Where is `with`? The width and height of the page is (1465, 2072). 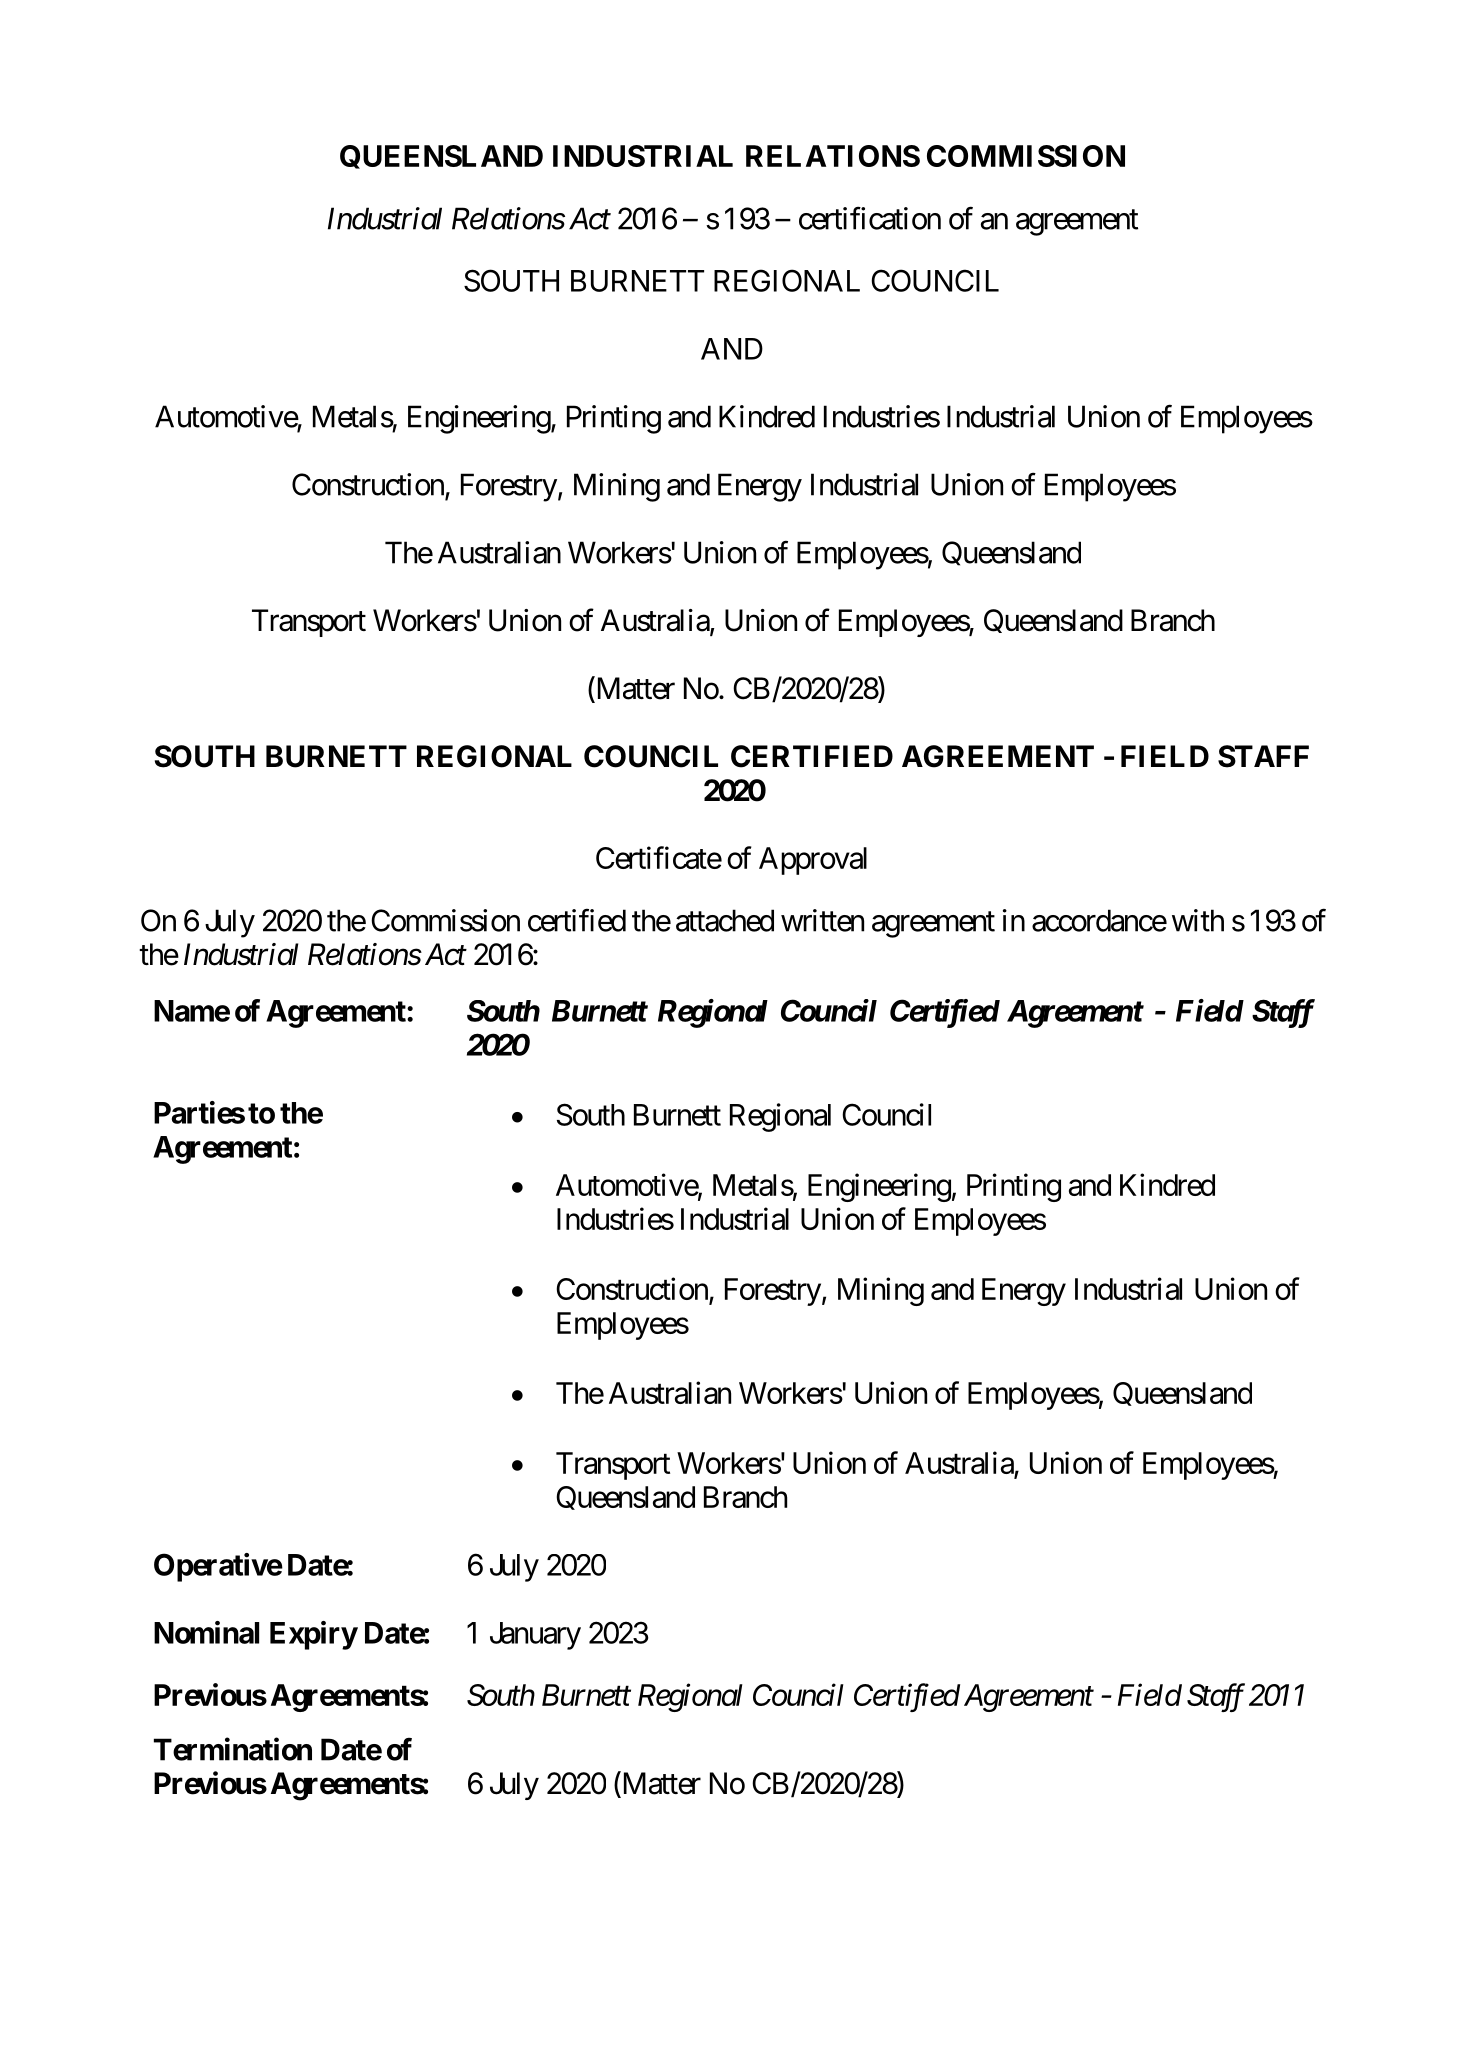
with is located at coordinates (1198, 920).
